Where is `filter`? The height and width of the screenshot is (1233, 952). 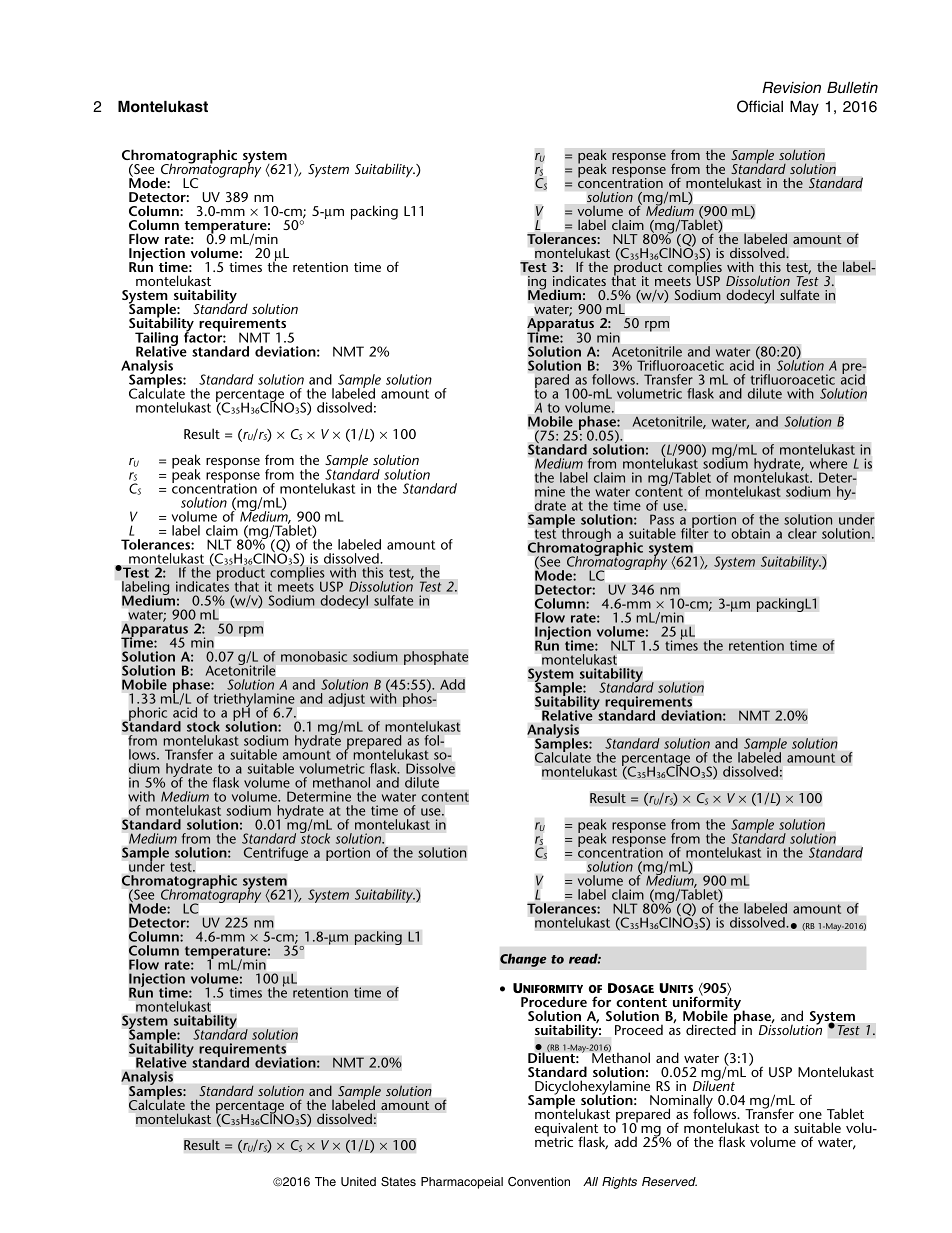 filter is located at coordinates (695, 532).
